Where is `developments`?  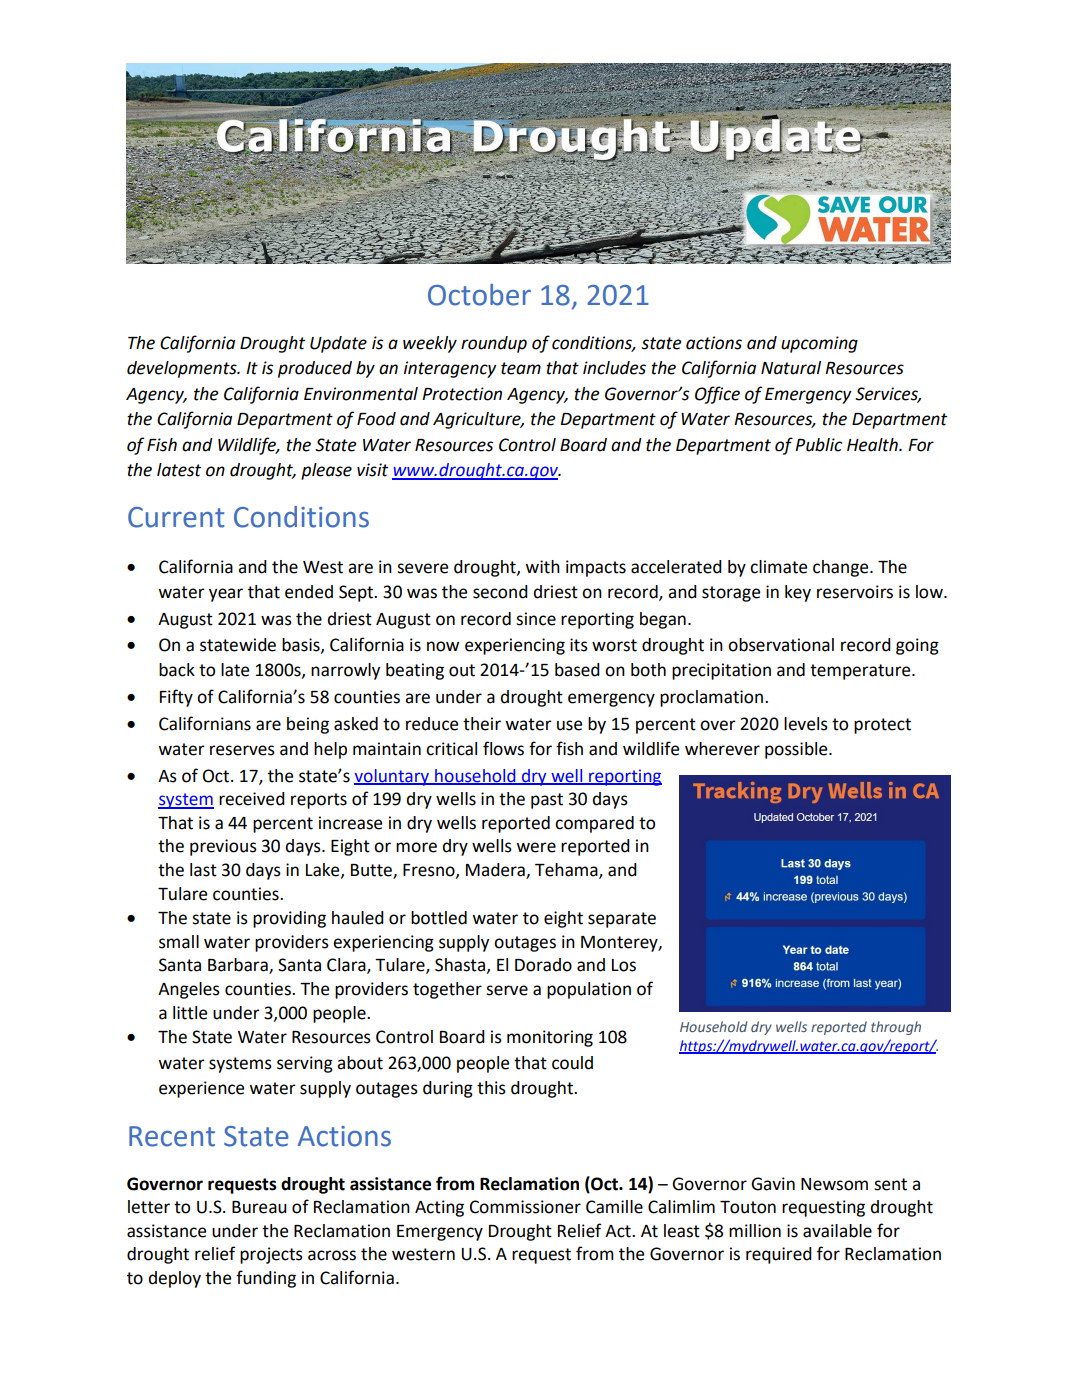
developments is located at coordinates (183, 369).
